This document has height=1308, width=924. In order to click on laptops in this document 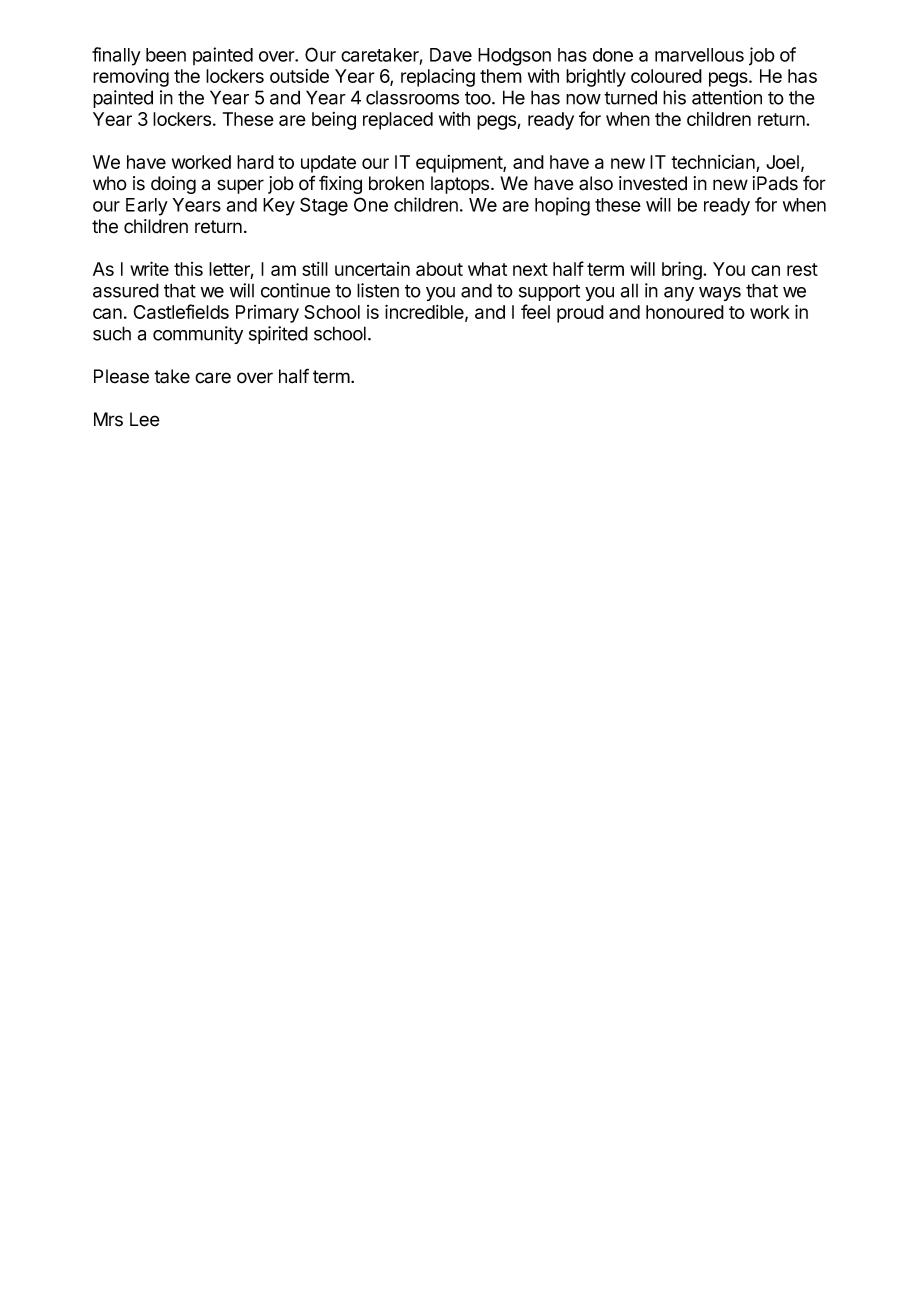, I will do `click(461, 185)`.
